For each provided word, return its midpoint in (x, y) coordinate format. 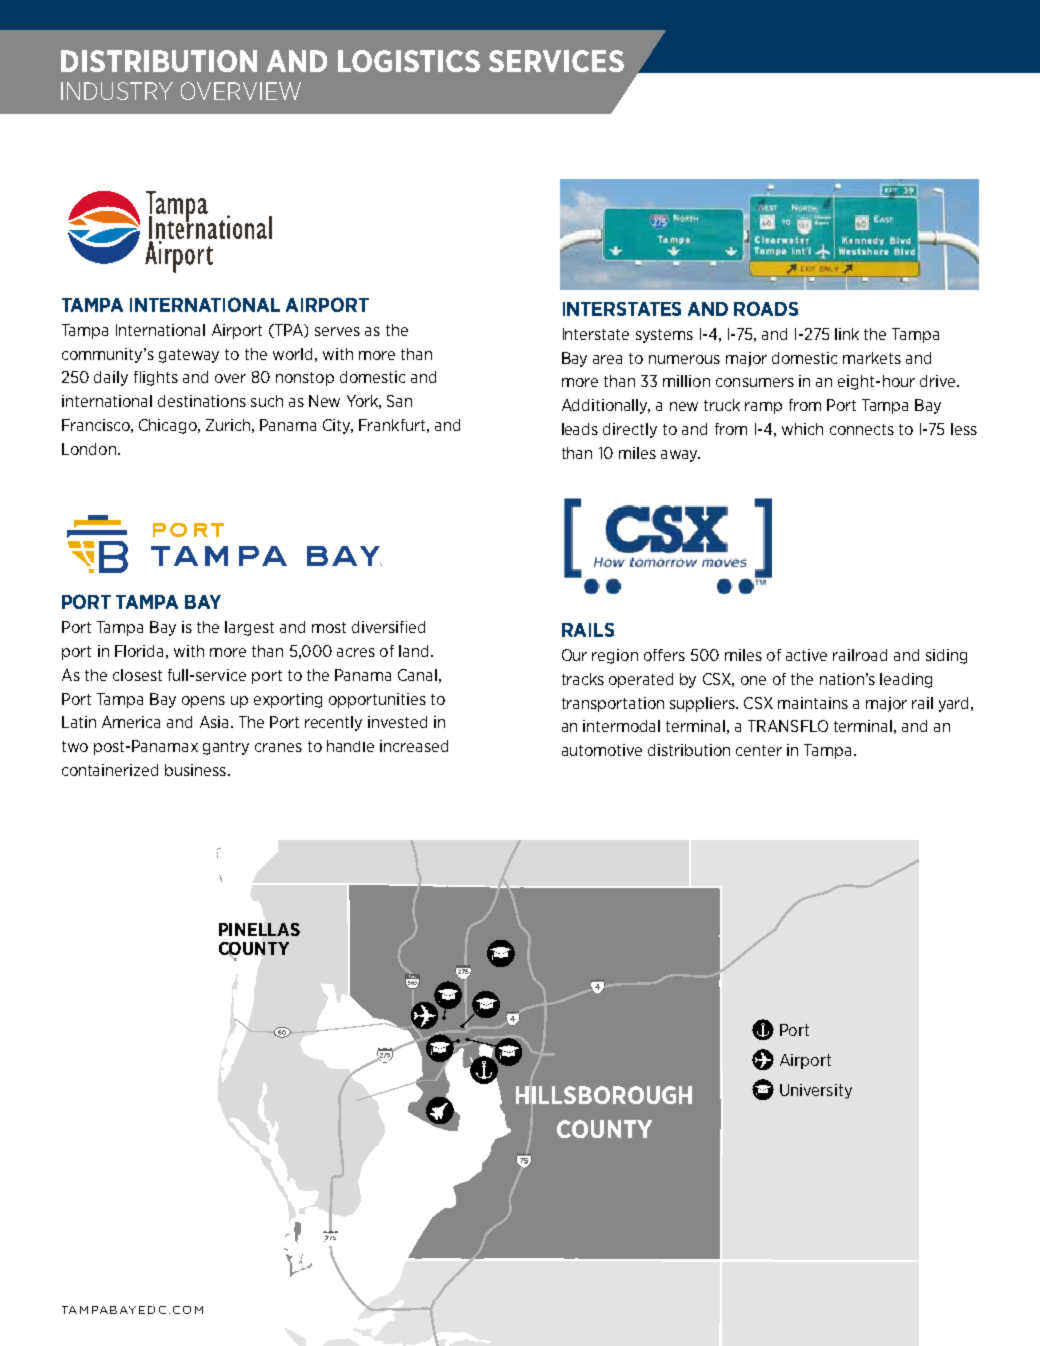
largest (249, 628)
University (816, 1091)
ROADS (766, 308)
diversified (388, 627)
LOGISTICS (409, 61)
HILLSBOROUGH (604, 1095)
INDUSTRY (117, 91)
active (806, 655)
